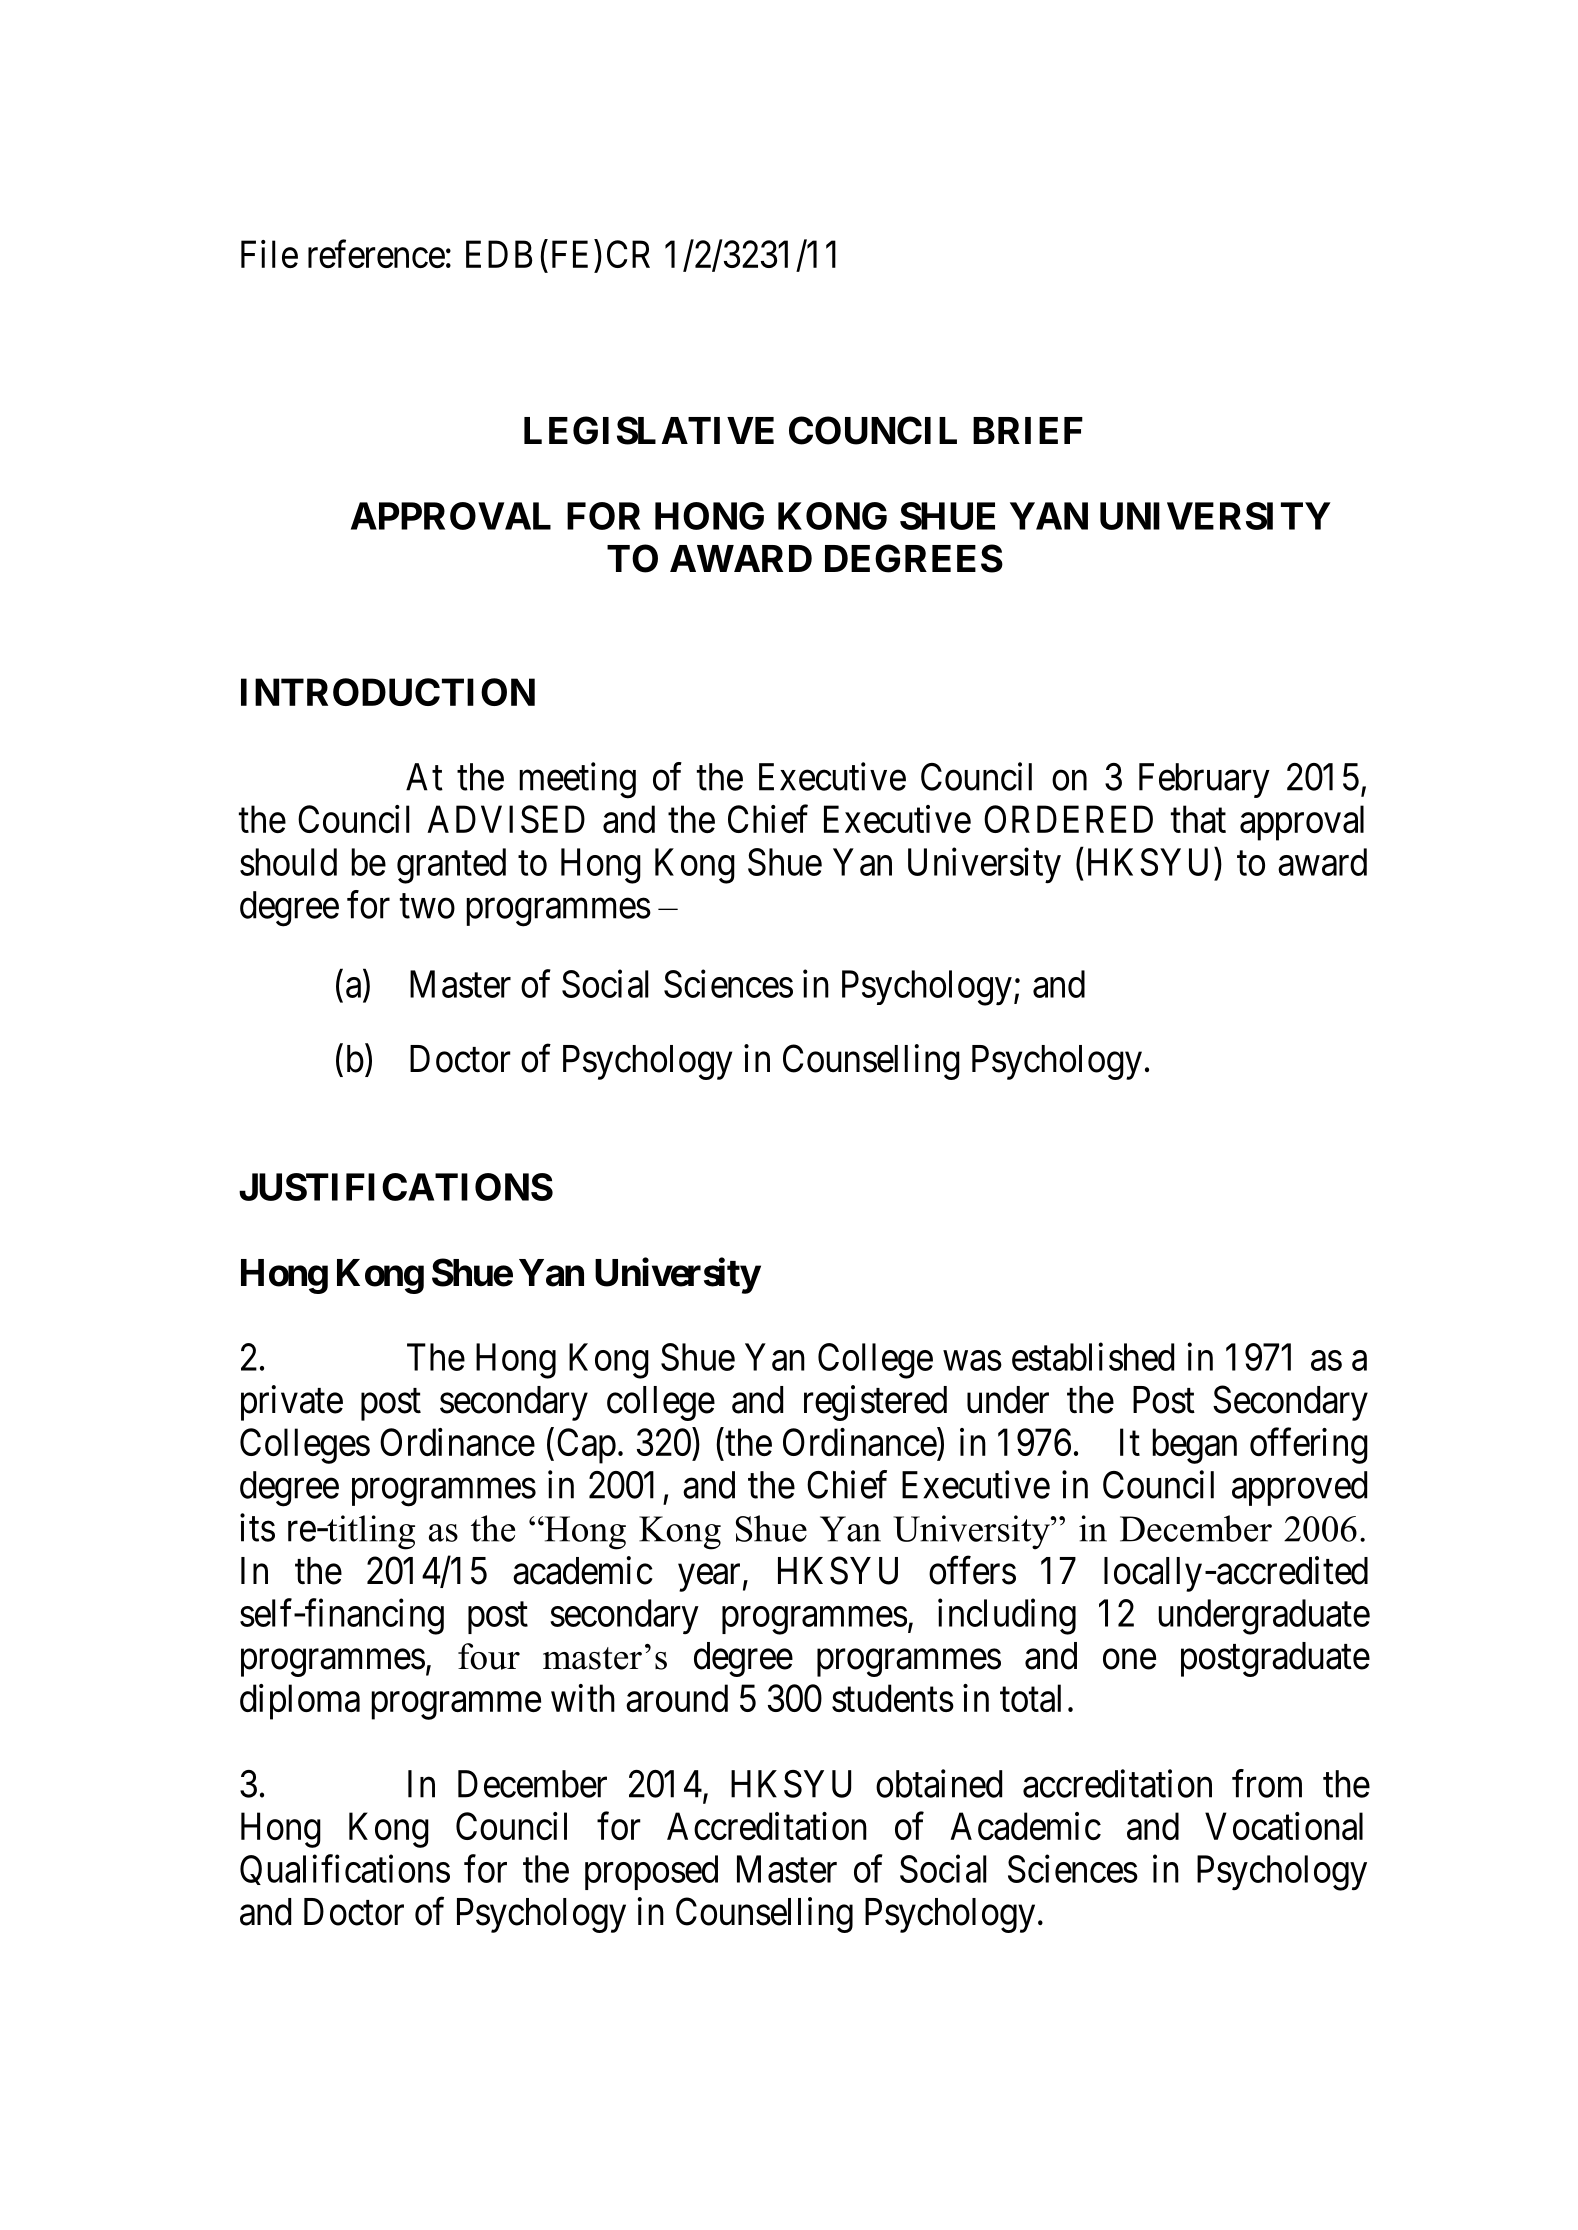 The height and width of the screenshot is (2230, 1578). What do you see at coordinates (300, 1702) in the screenshot?
I see `diploma` at bounding box center [300, 1702].
